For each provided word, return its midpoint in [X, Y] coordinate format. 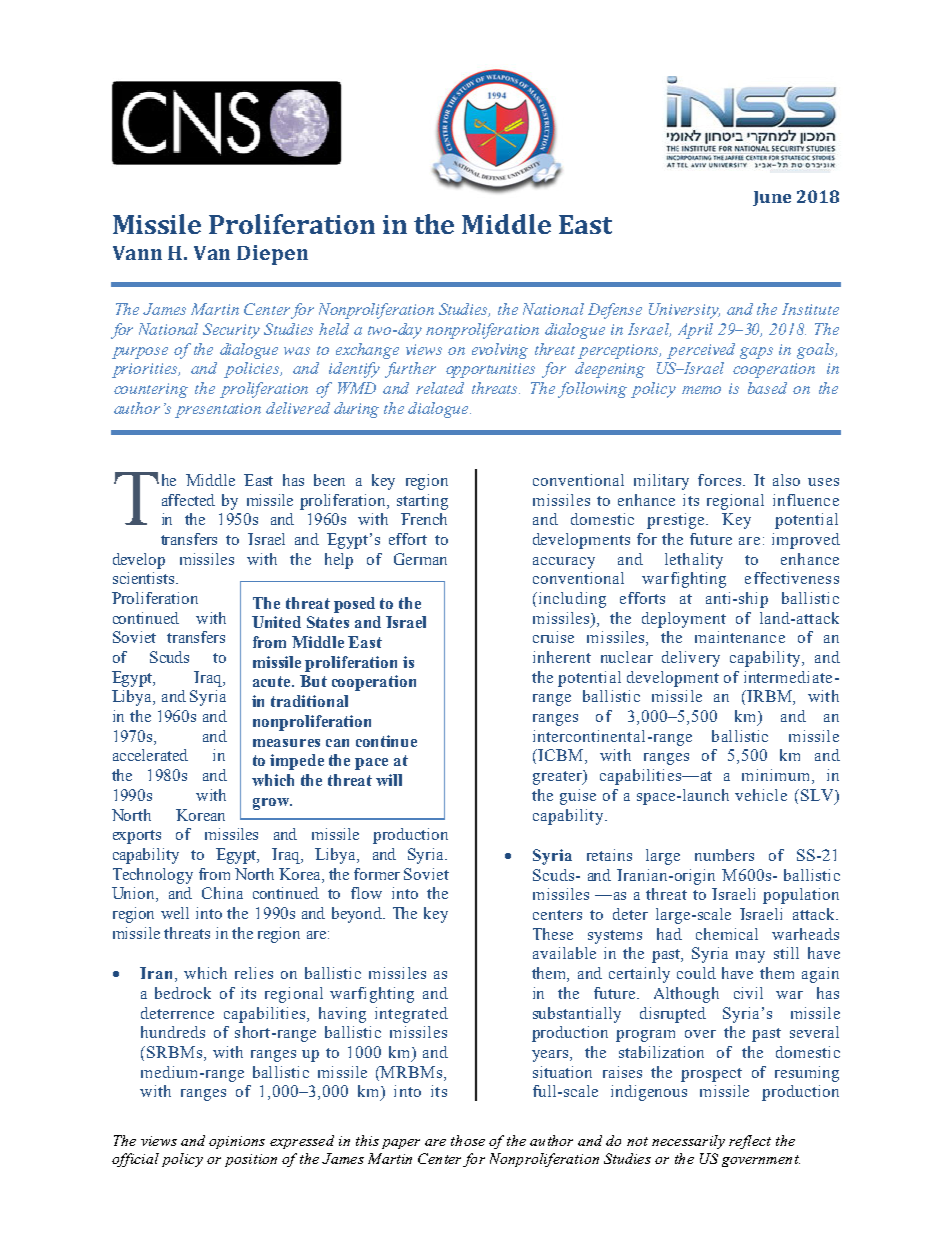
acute [273, 681]
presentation [218, 410]
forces [719, 480]
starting [422, 502]
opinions [237, 1142]
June [772, 198]
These [553, 934]
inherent [562, 657]
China [222, 893]
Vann [137, 253]
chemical [727, 934]
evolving [500, 351]
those [468, 1140]
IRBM [769, 697]
